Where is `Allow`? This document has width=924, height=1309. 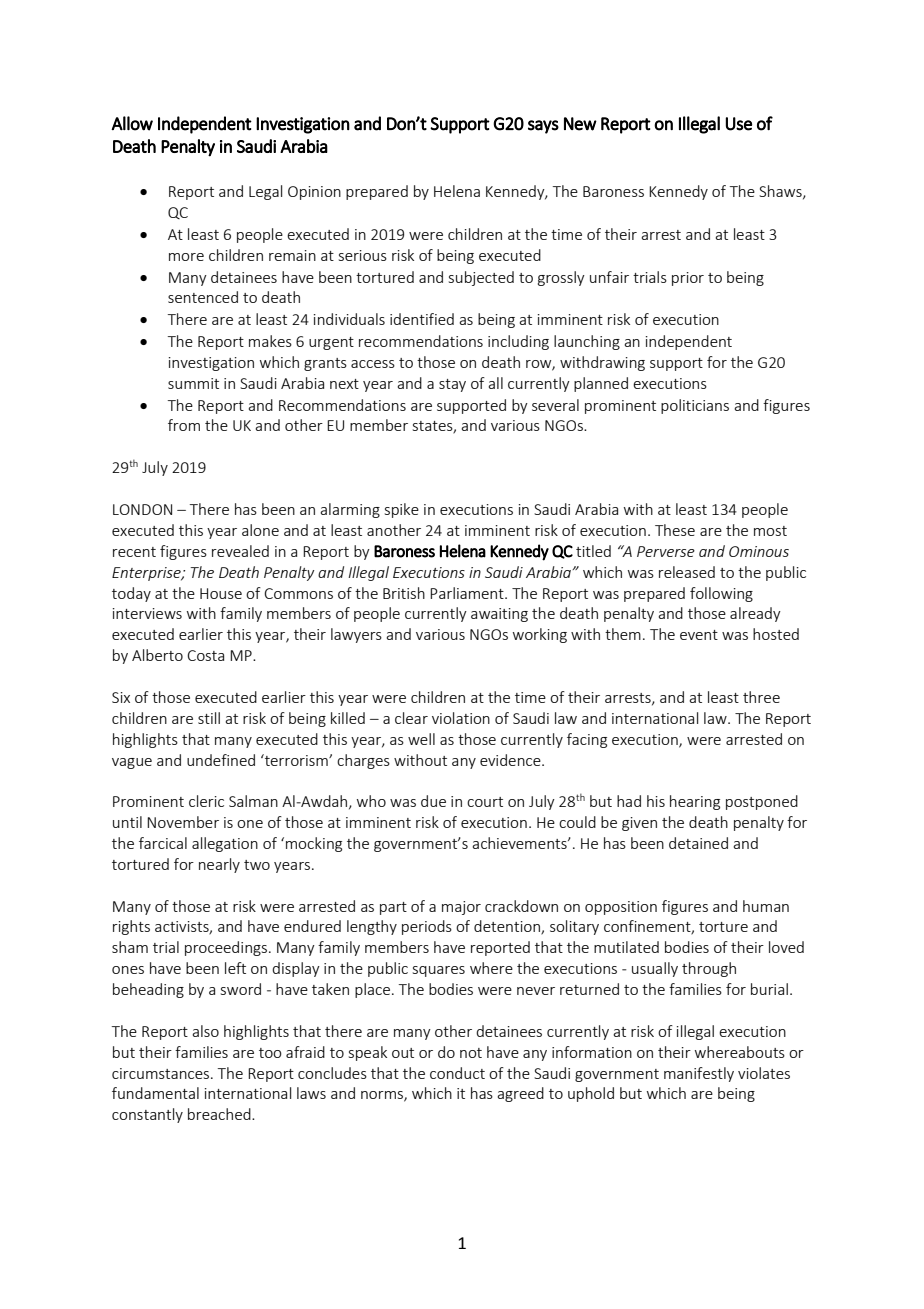
Allow is located at coordinates (132, 123).
